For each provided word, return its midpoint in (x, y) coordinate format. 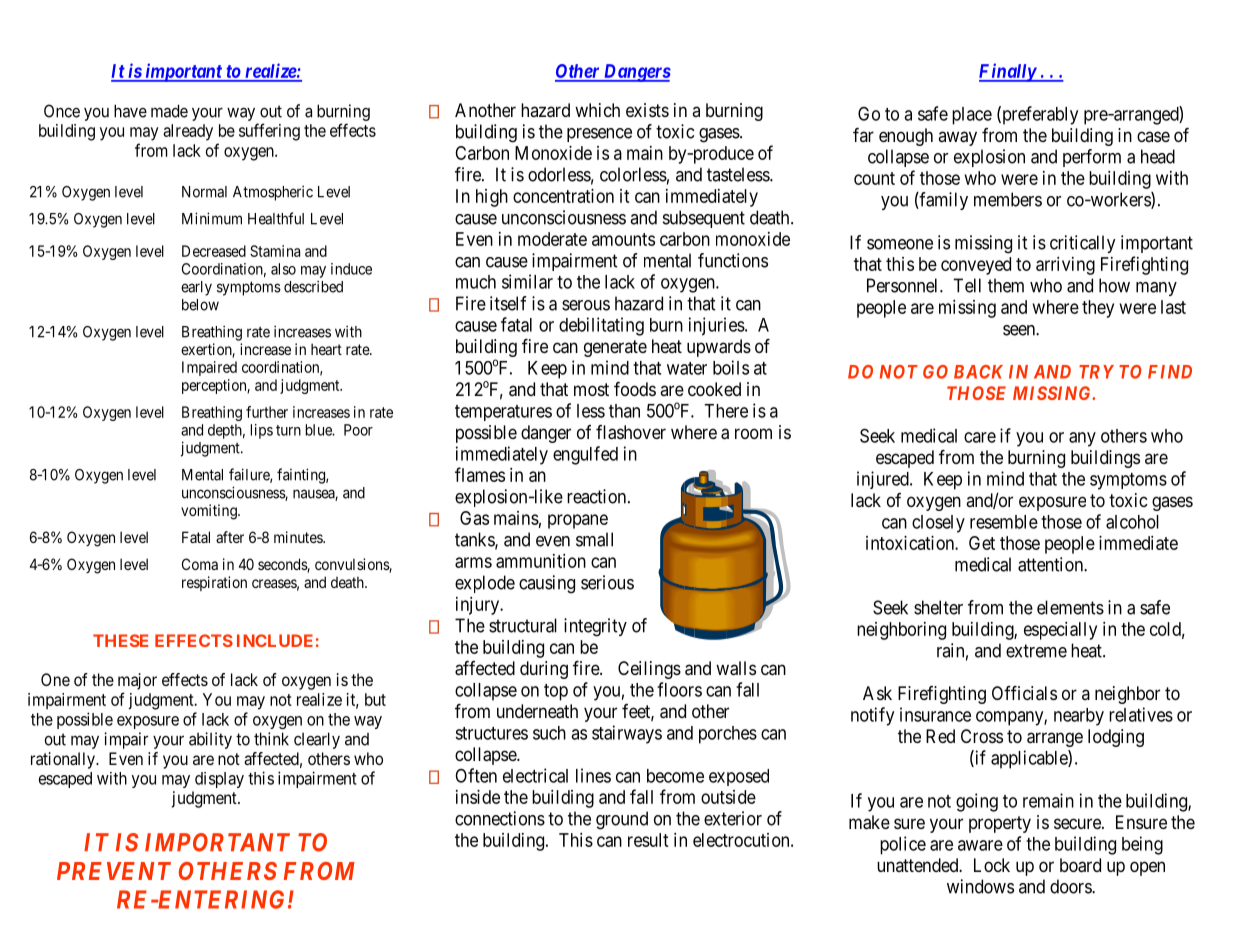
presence (599, 135)
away (957, 138)
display (219, 780)
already (188, 132)
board (1080, 865)
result (648, 840)
